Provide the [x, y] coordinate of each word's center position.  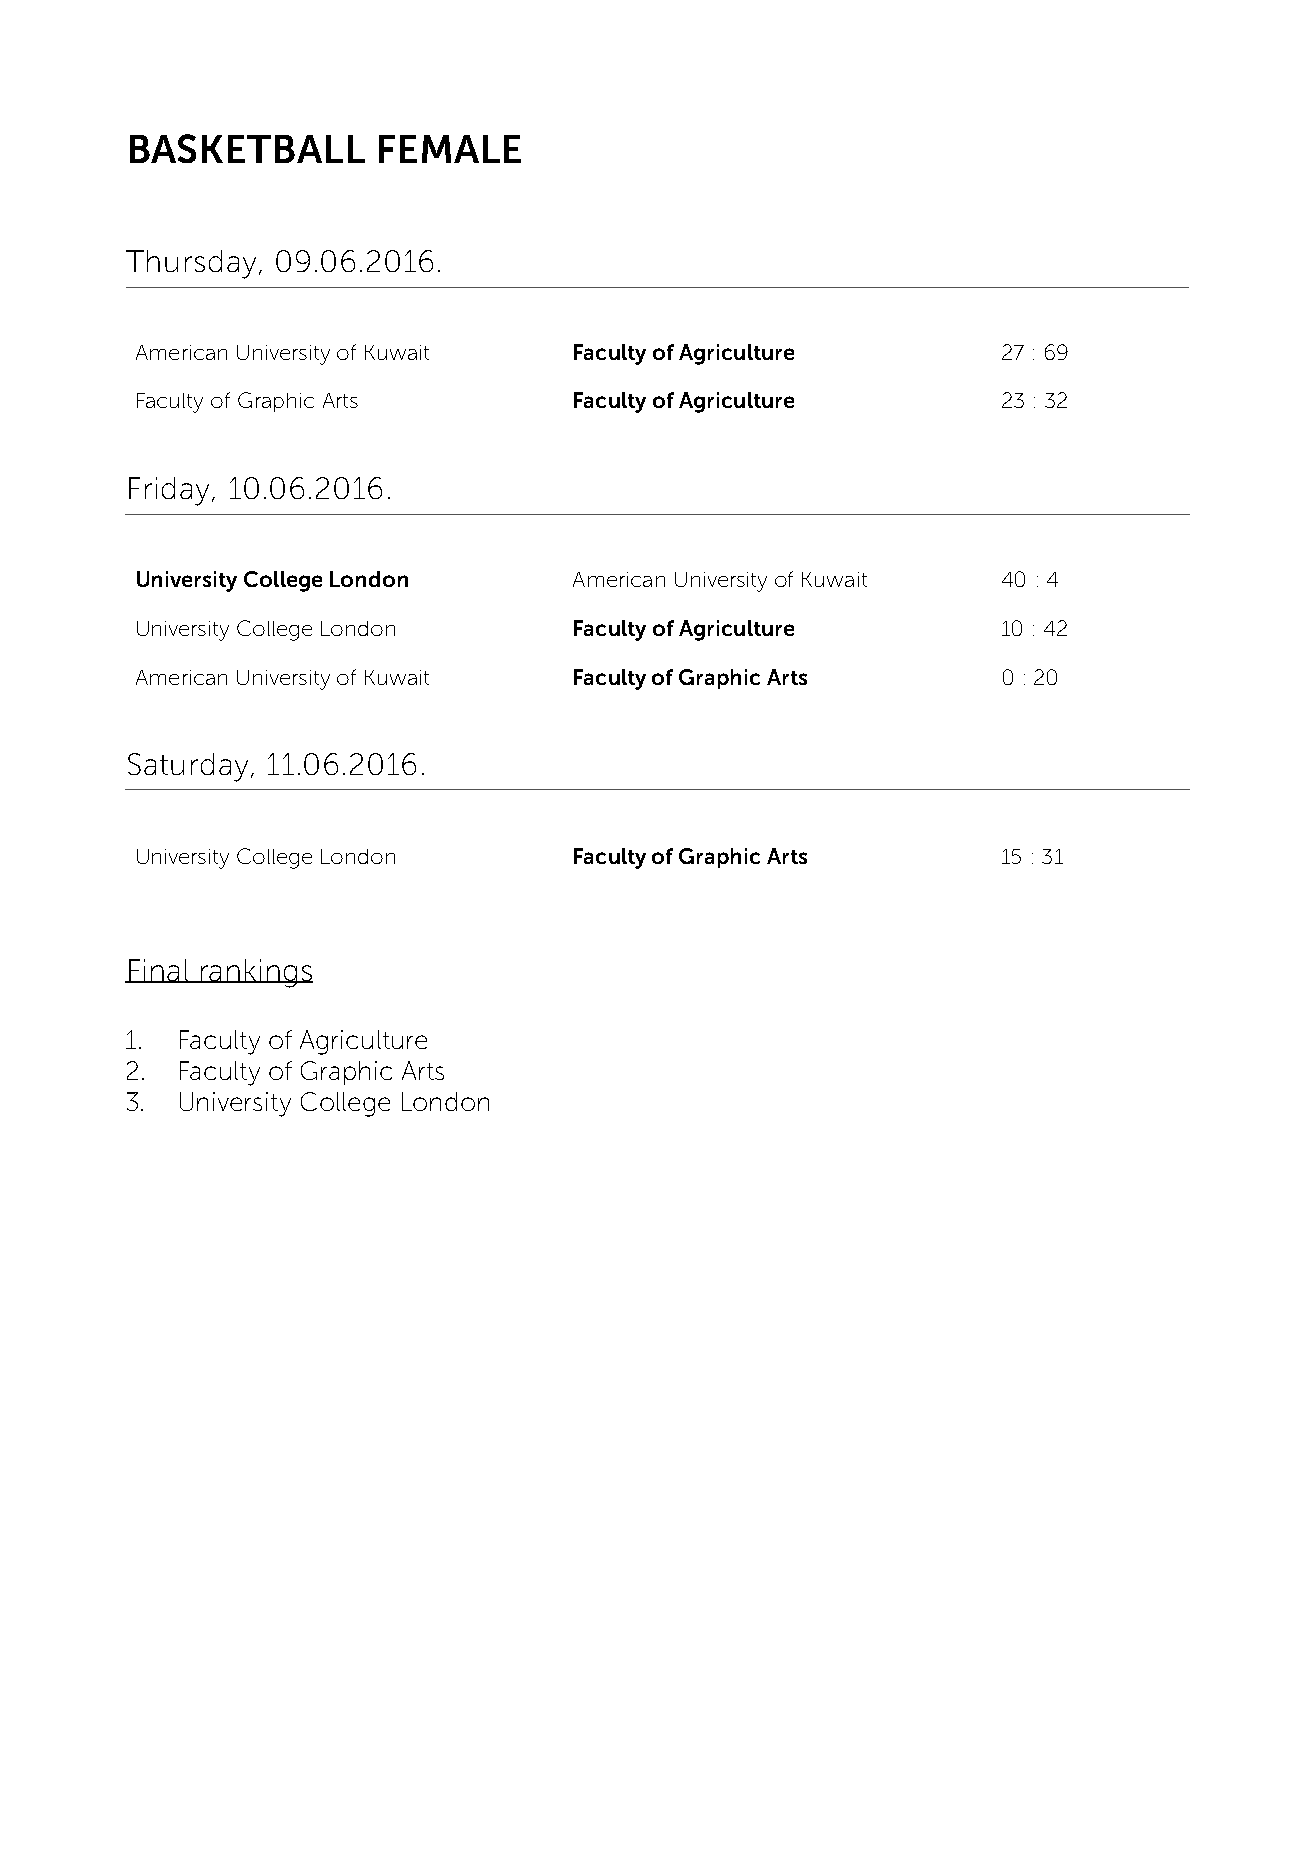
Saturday [188, 767]
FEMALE [450, 149]
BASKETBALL [247, 148]
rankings [255, 973]
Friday [171, 491]
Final [159, 971]
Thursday [191, 264]
